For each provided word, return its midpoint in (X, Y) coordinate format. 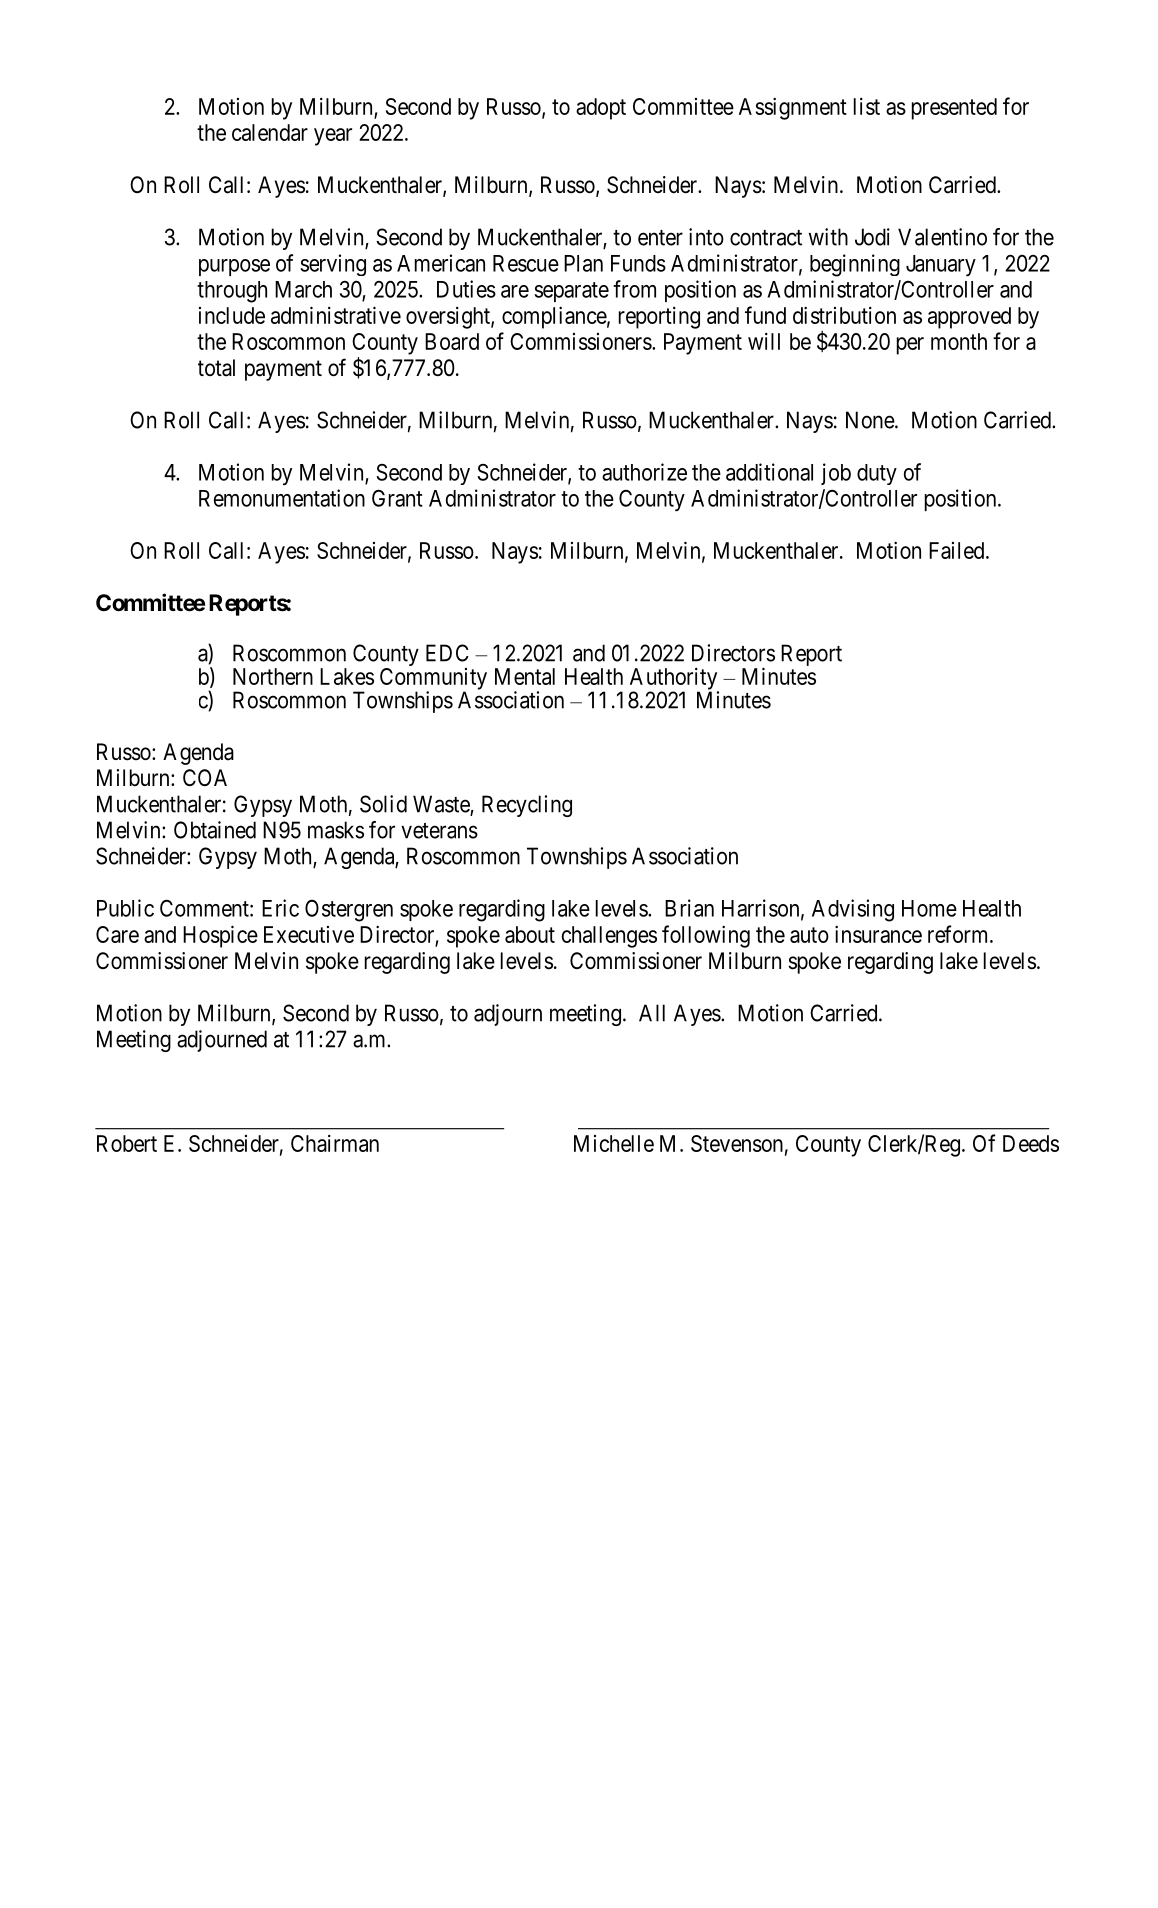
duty (877, 474)
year (333, 137)
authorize (644, 472)
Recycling (527, 806)
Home (929, 908)
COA (205, 777)
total (216, 368)
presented (954, 109)
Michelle (614, 1143)
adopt (601, 109)
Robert (127, 1143)
